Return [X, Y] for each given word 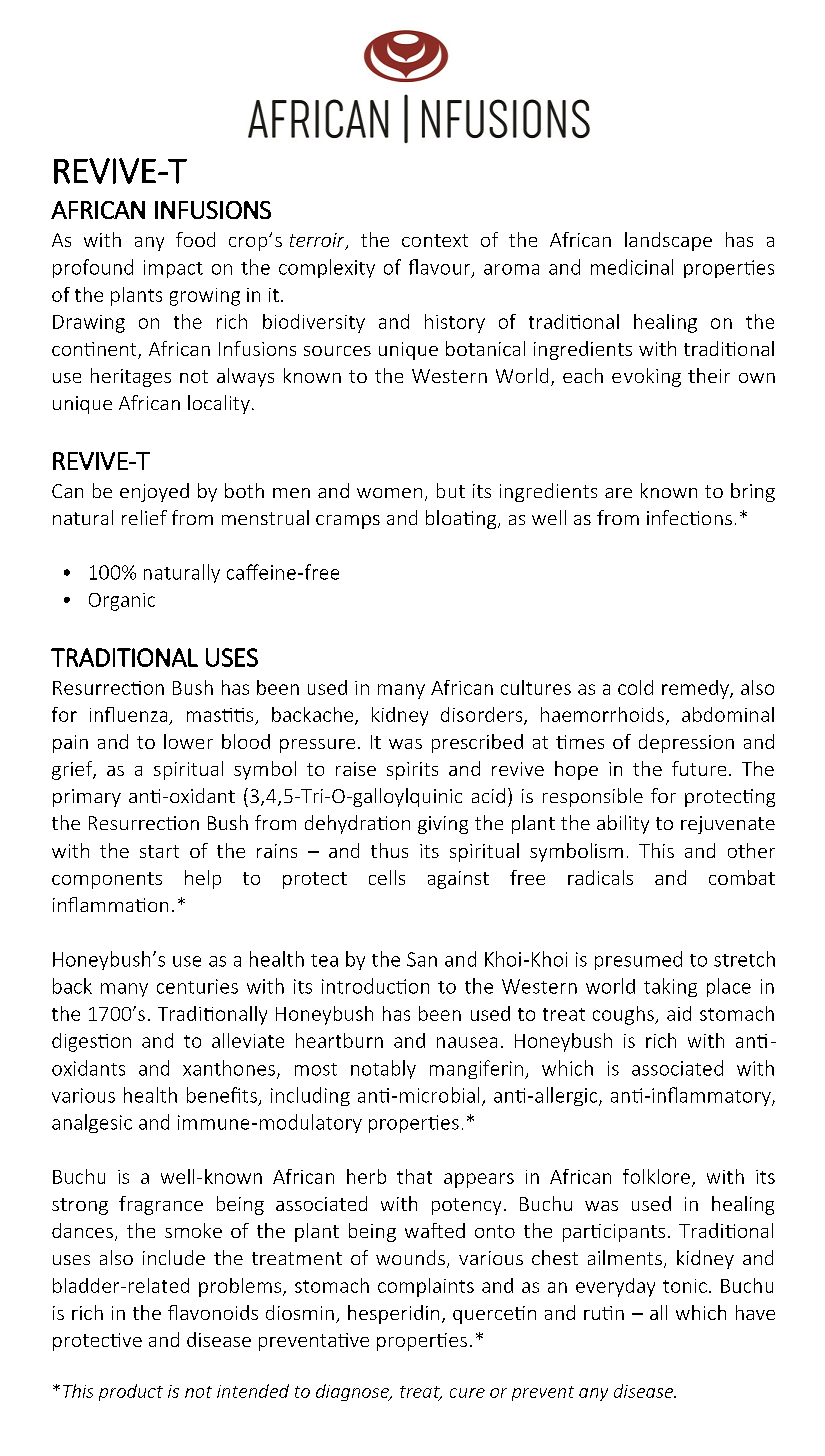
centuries [197, 986]
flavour [441, 268]
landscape [668, 241]
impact [173, 269]
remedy [696, 689]
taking [670, 987]
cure [467, 1393]
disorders [483, 715]
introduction [375, 986]
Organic [122, 602]
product [131, 1392]
